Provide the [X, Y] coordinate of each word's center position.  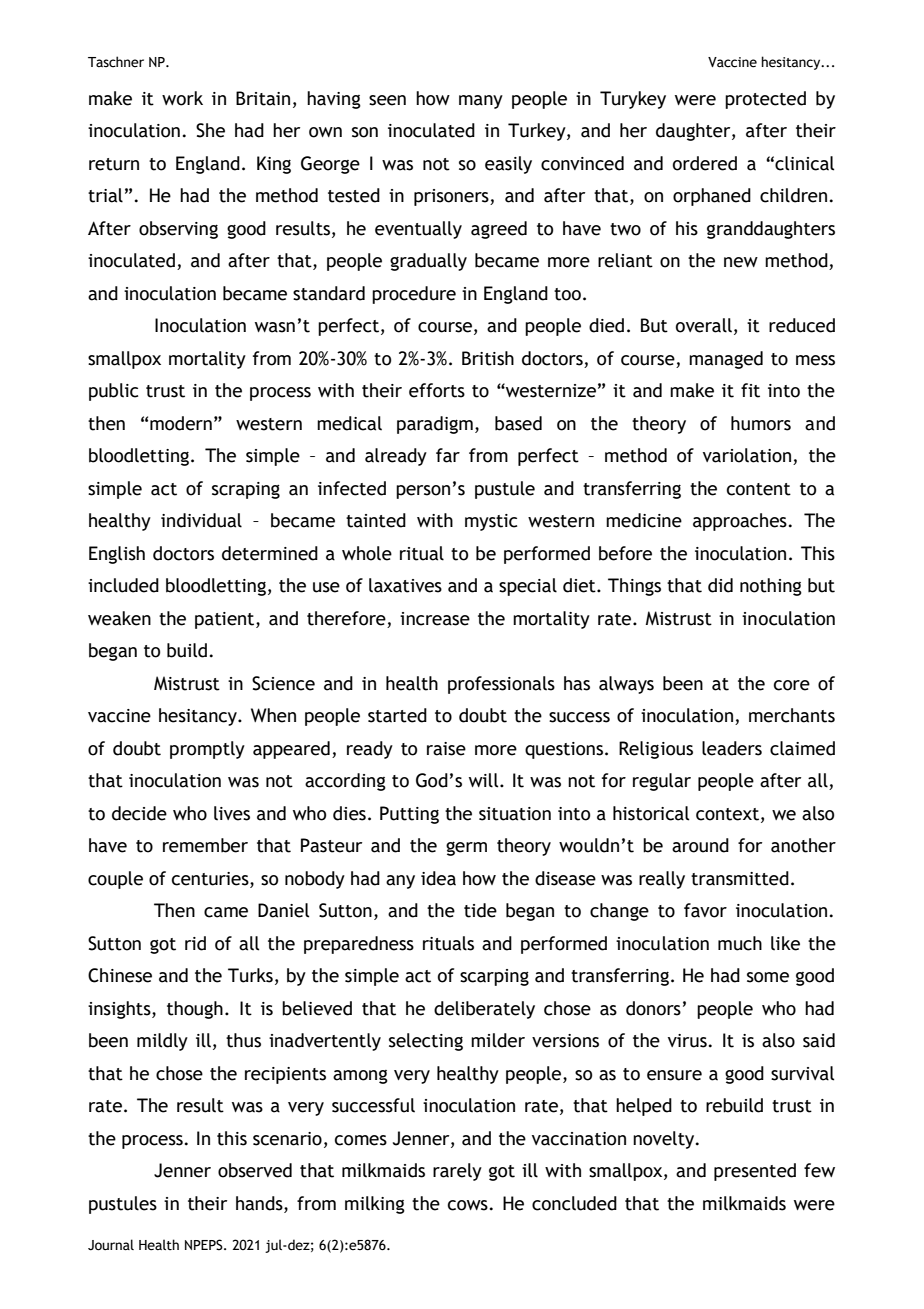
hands [260, 1203]
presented [755, 1172]
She [210, 130]
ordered [705, 163]
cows [468, 1205]
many [481, 102]
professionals [501, 685]
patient [226, 620]
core [792, 685]
